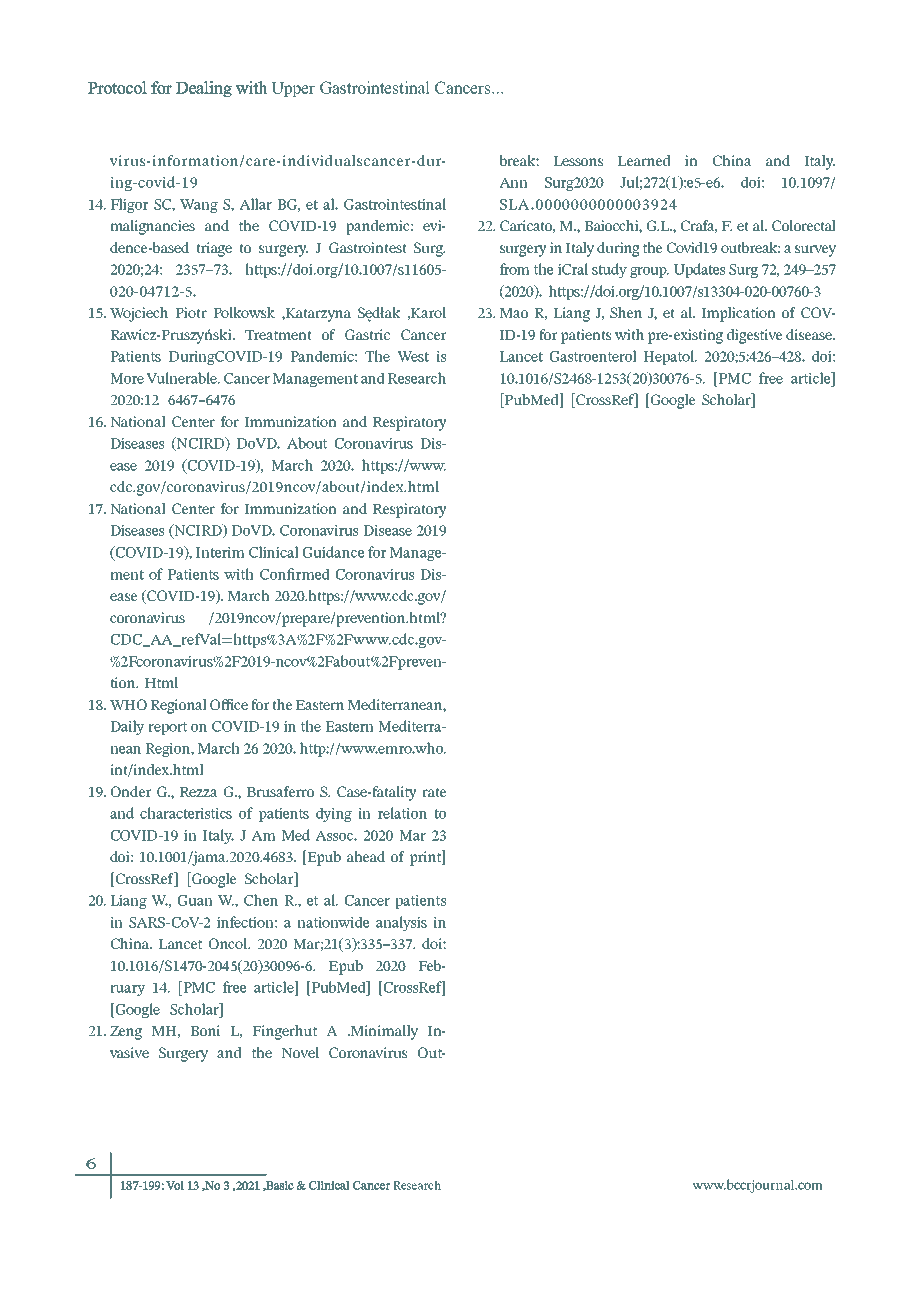 The image size is (924, 1308). Describe the element at coordinates (513, 182) in the document. I see `Ann` at that location.
